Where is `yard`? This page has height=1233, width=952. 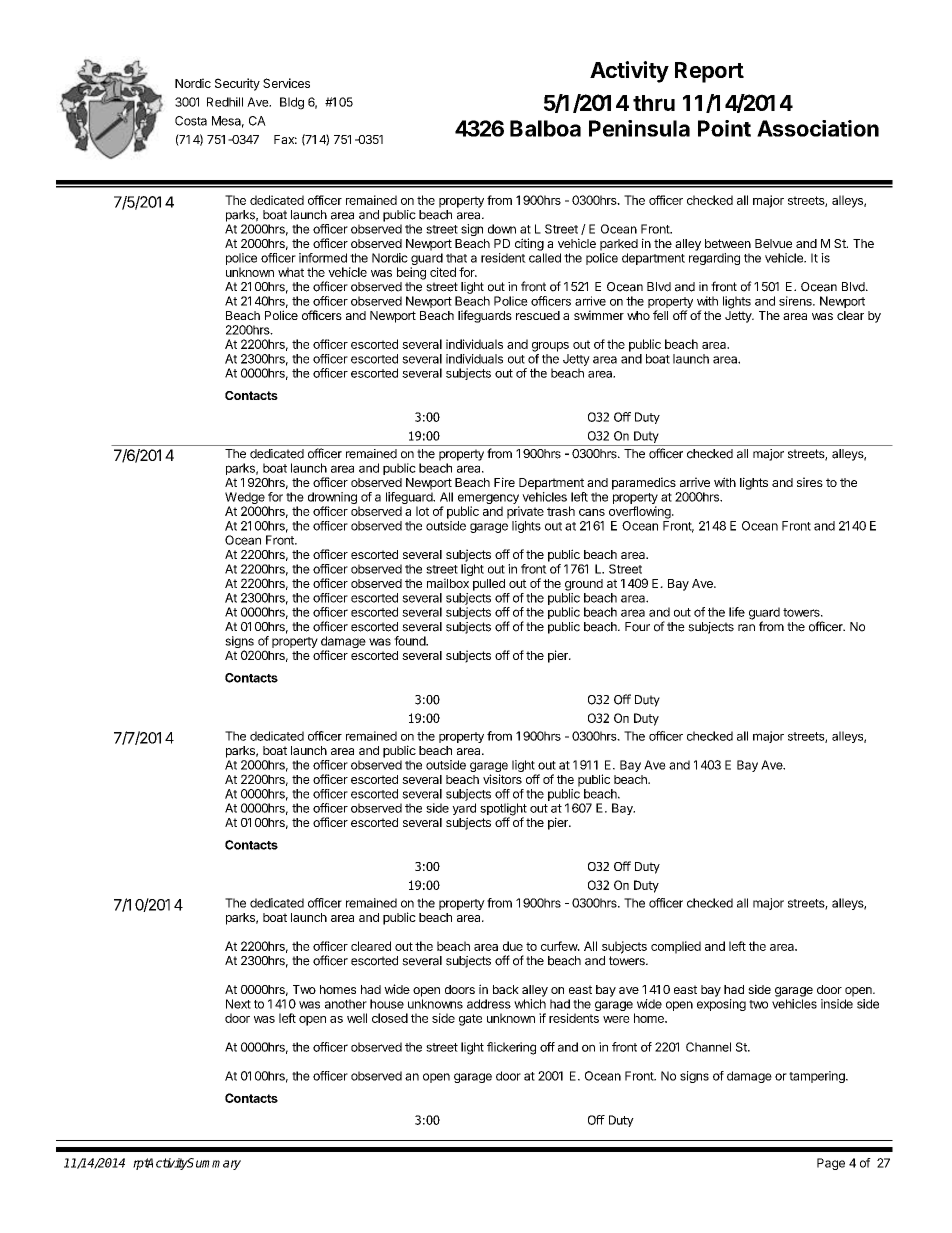 yard is located at coordinates (464, 810).
